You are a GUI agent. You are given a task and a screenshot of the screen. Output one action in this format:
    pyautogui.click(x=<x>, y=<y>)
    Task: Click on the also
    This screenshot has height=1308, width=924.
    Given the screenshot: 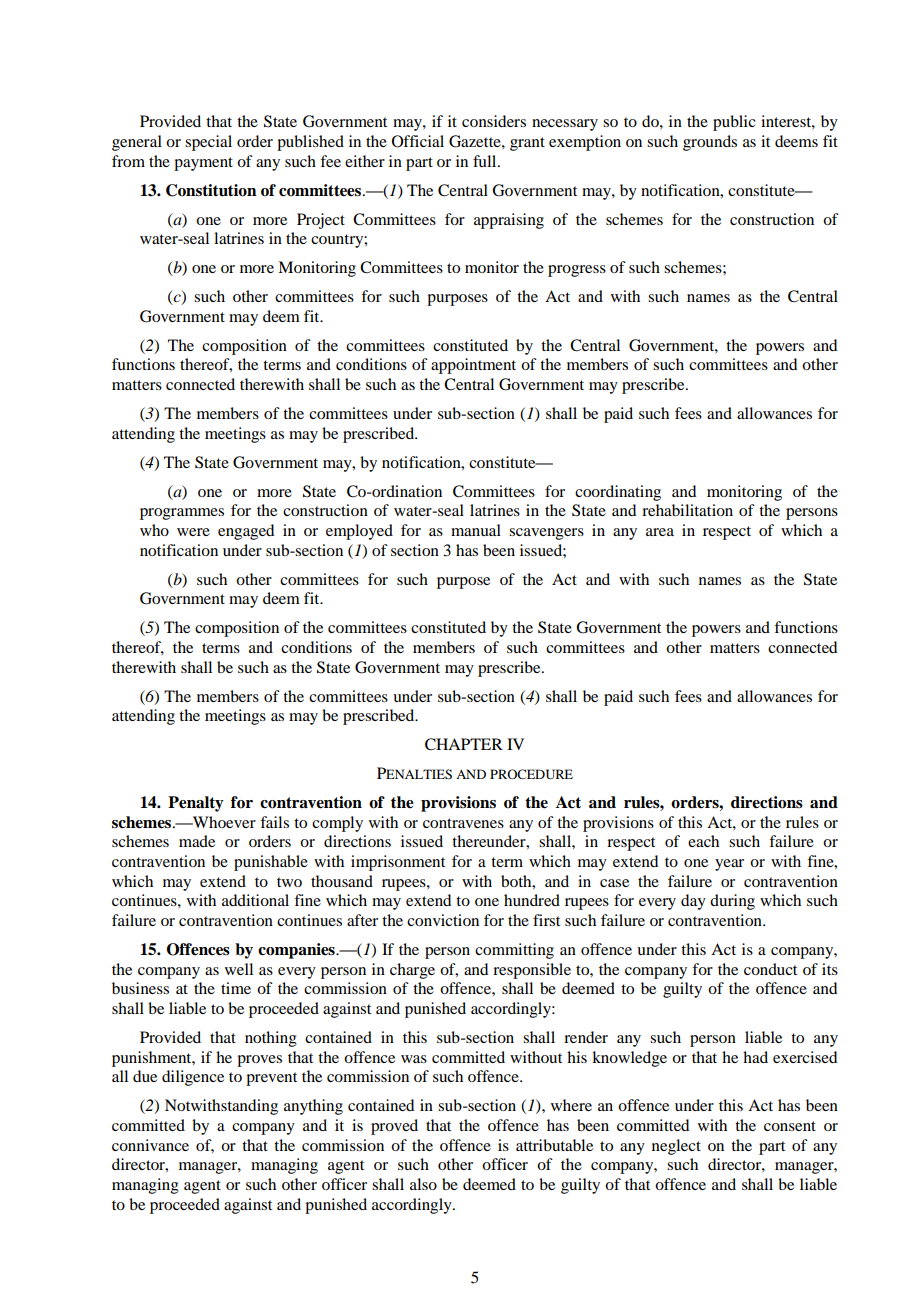 What is the action you would take?
    pyautogui.click(x=423, y=1184)
